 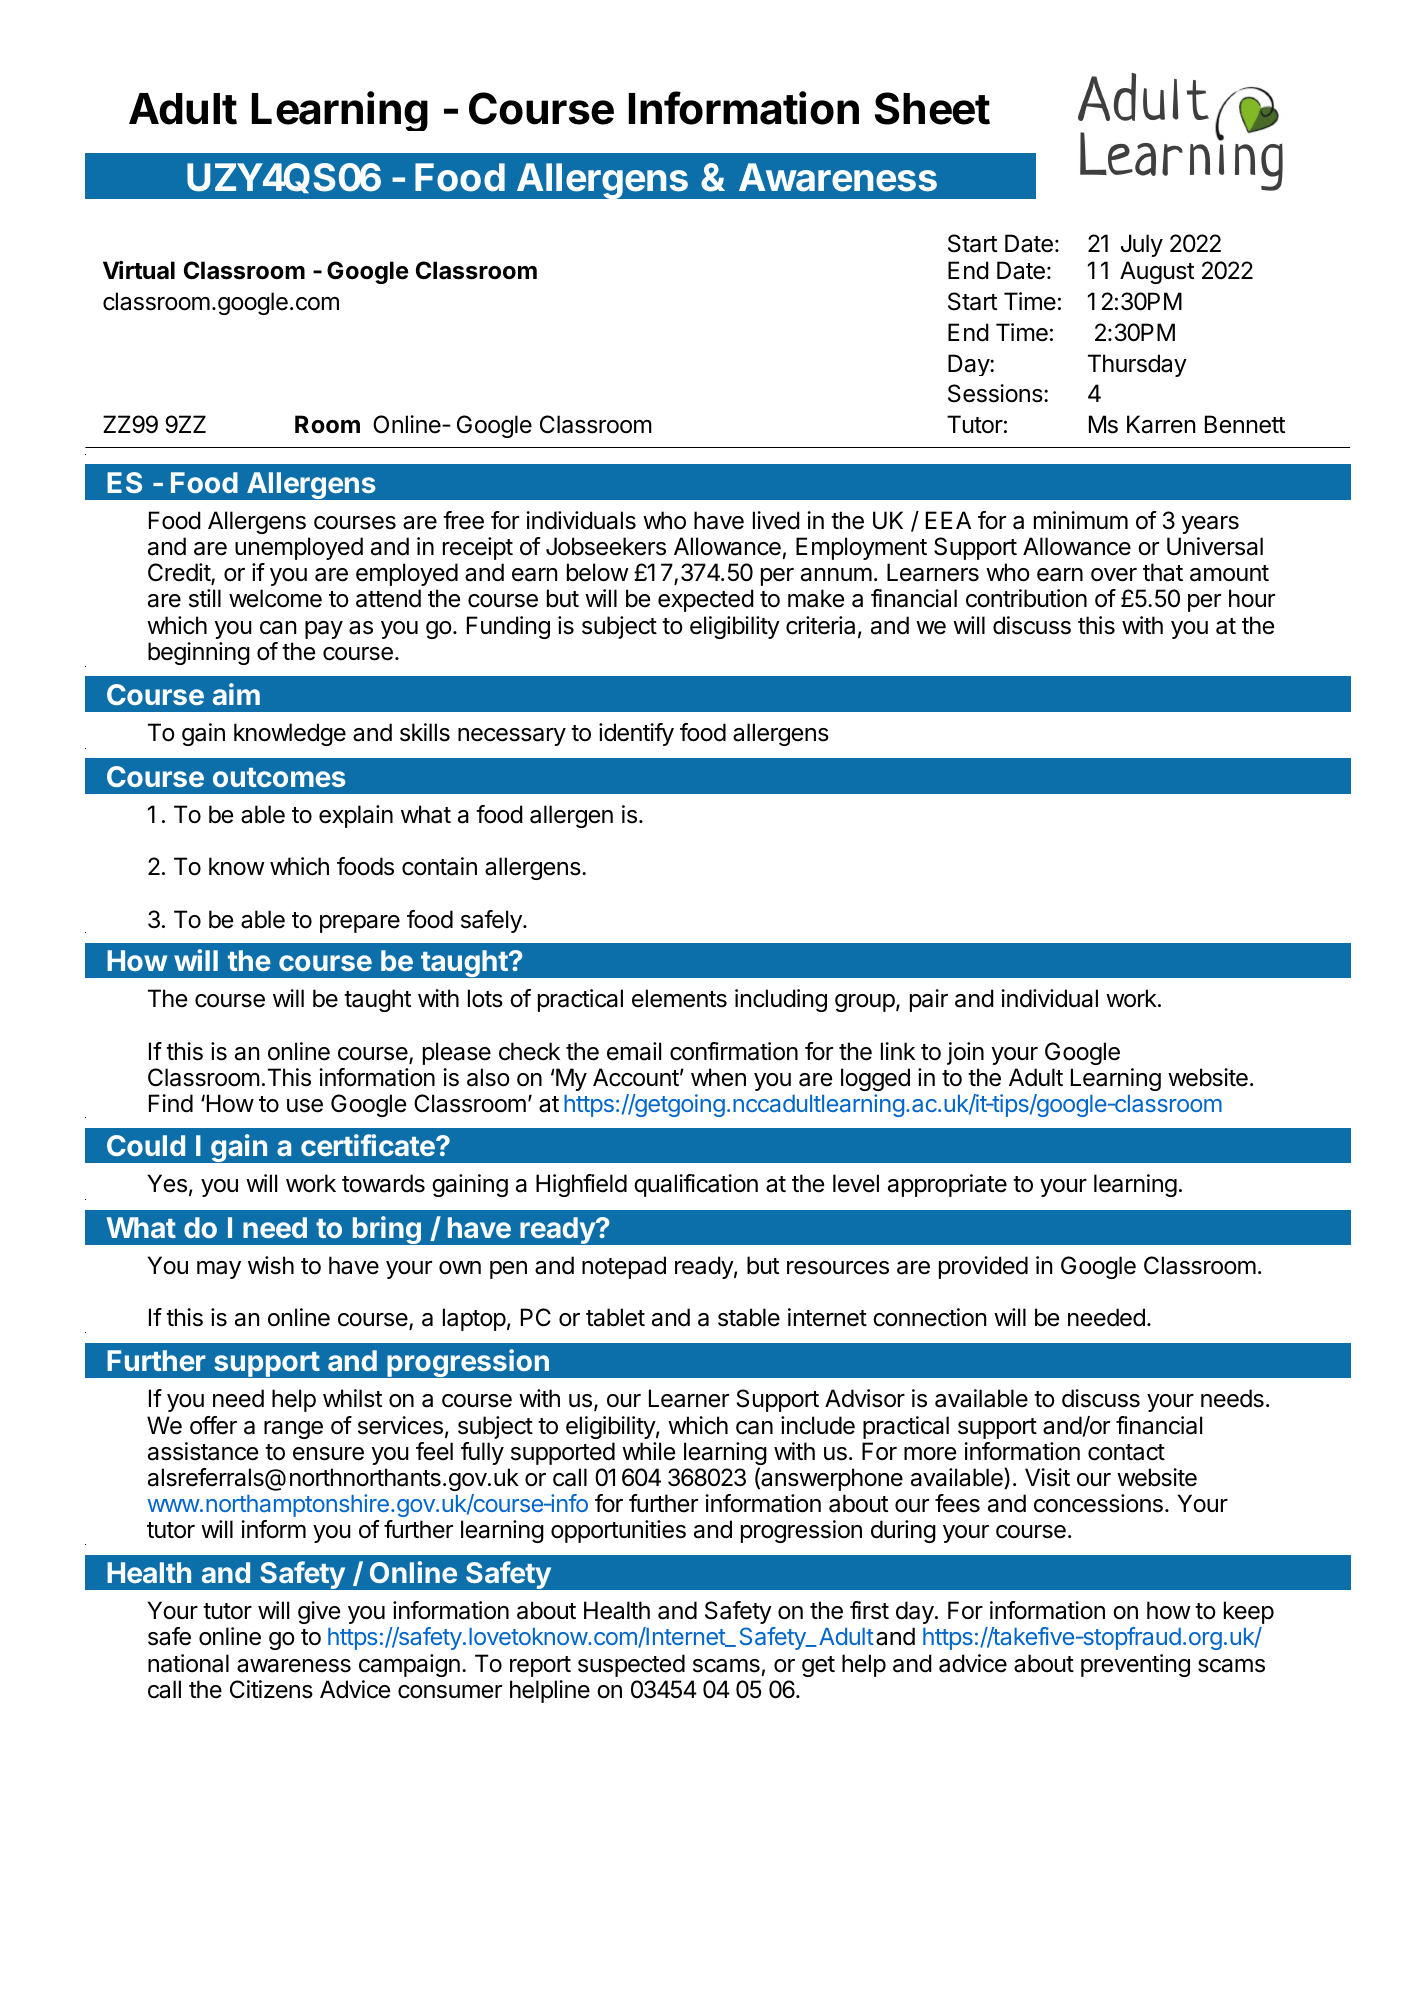 What do you see at coordinates (271, 1265) in the document?
I see `wish` at bounding box center [271, 1265].
